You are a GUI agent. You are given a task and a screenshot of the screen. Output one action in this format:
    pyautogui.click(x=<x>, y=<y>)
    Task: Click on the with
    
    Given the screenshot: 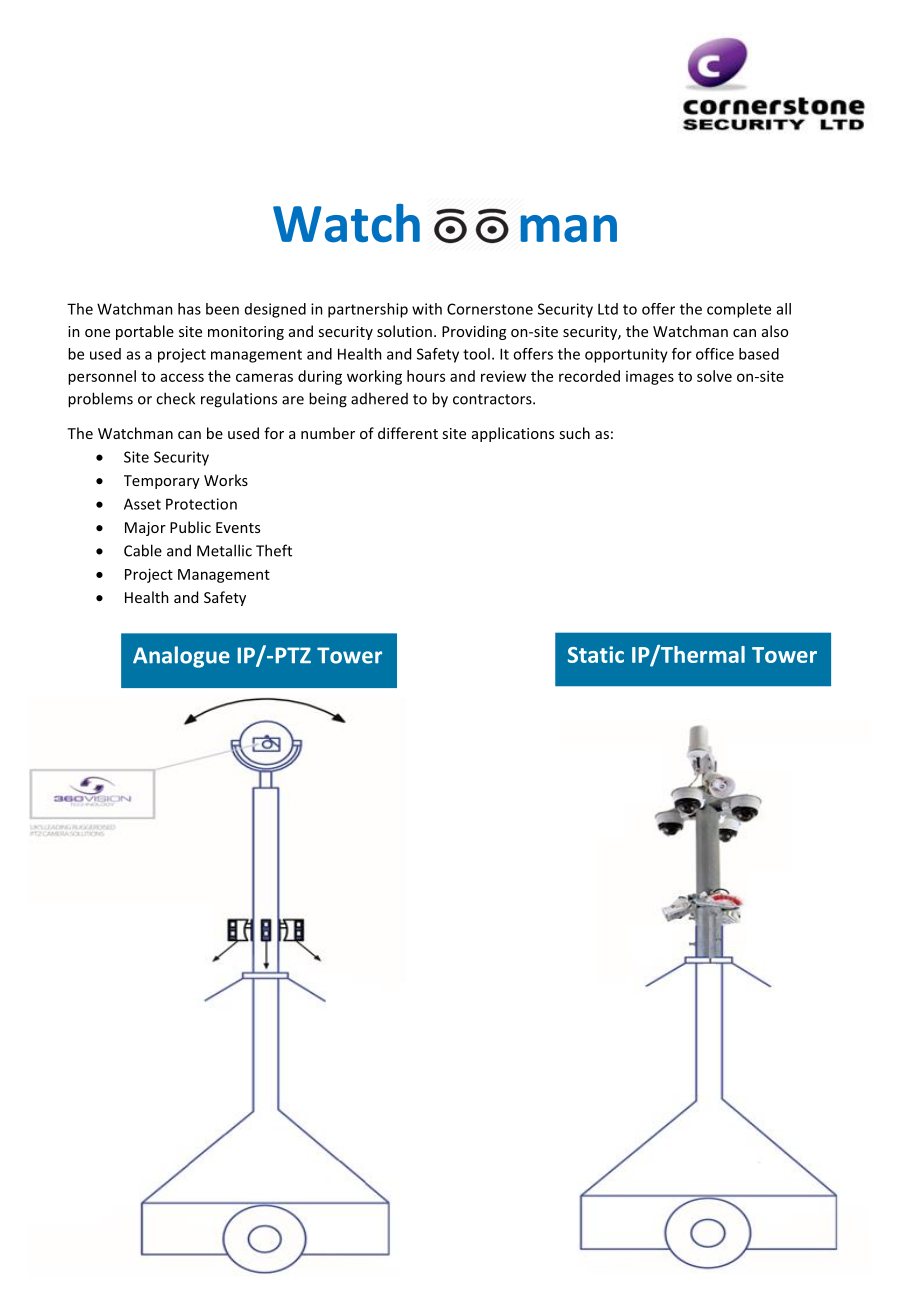 What is the action you would take?
    pyautogui.click(x=427, y=309)
